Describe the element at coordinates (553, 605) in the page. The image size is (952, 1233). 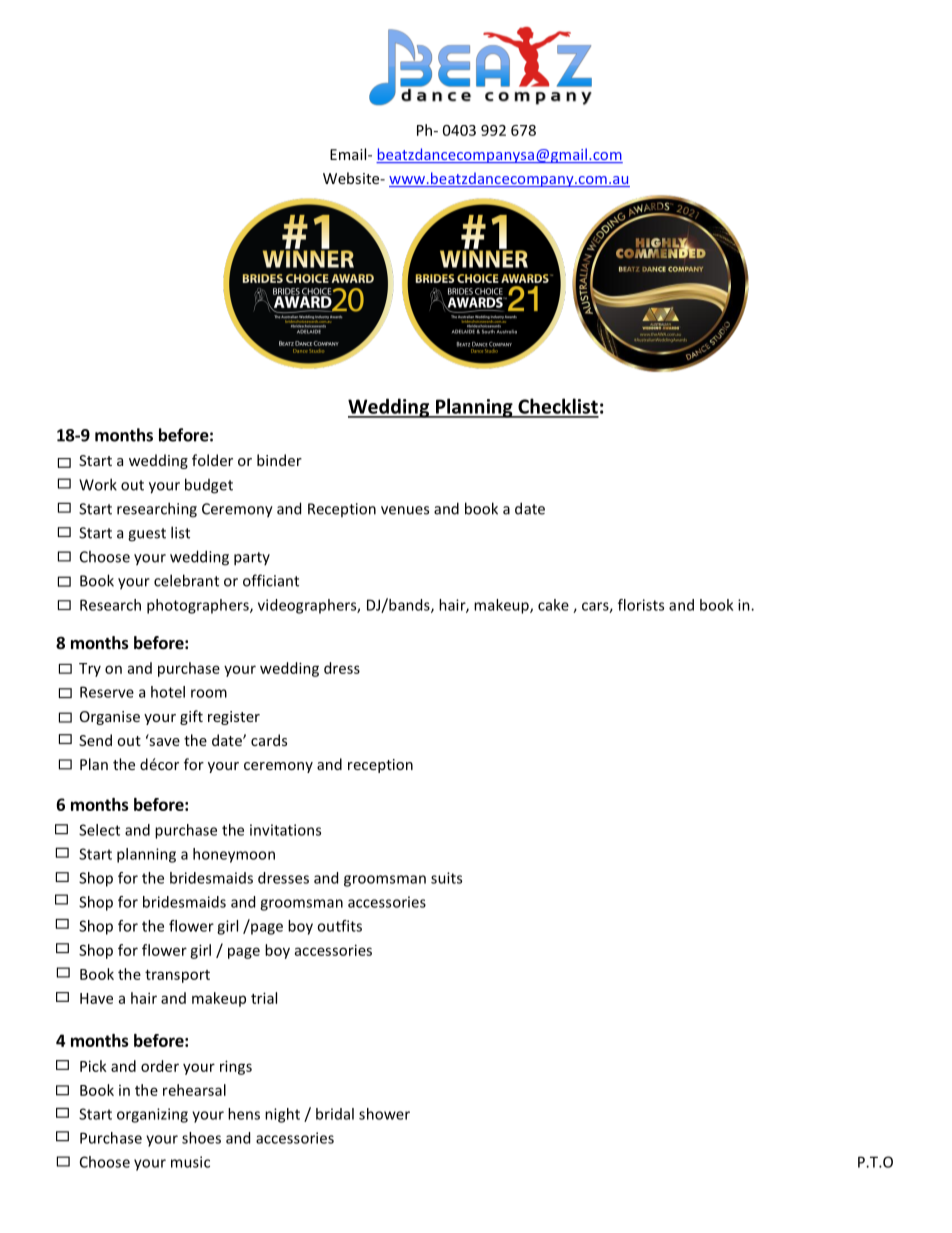
I see `cake` at that location.
